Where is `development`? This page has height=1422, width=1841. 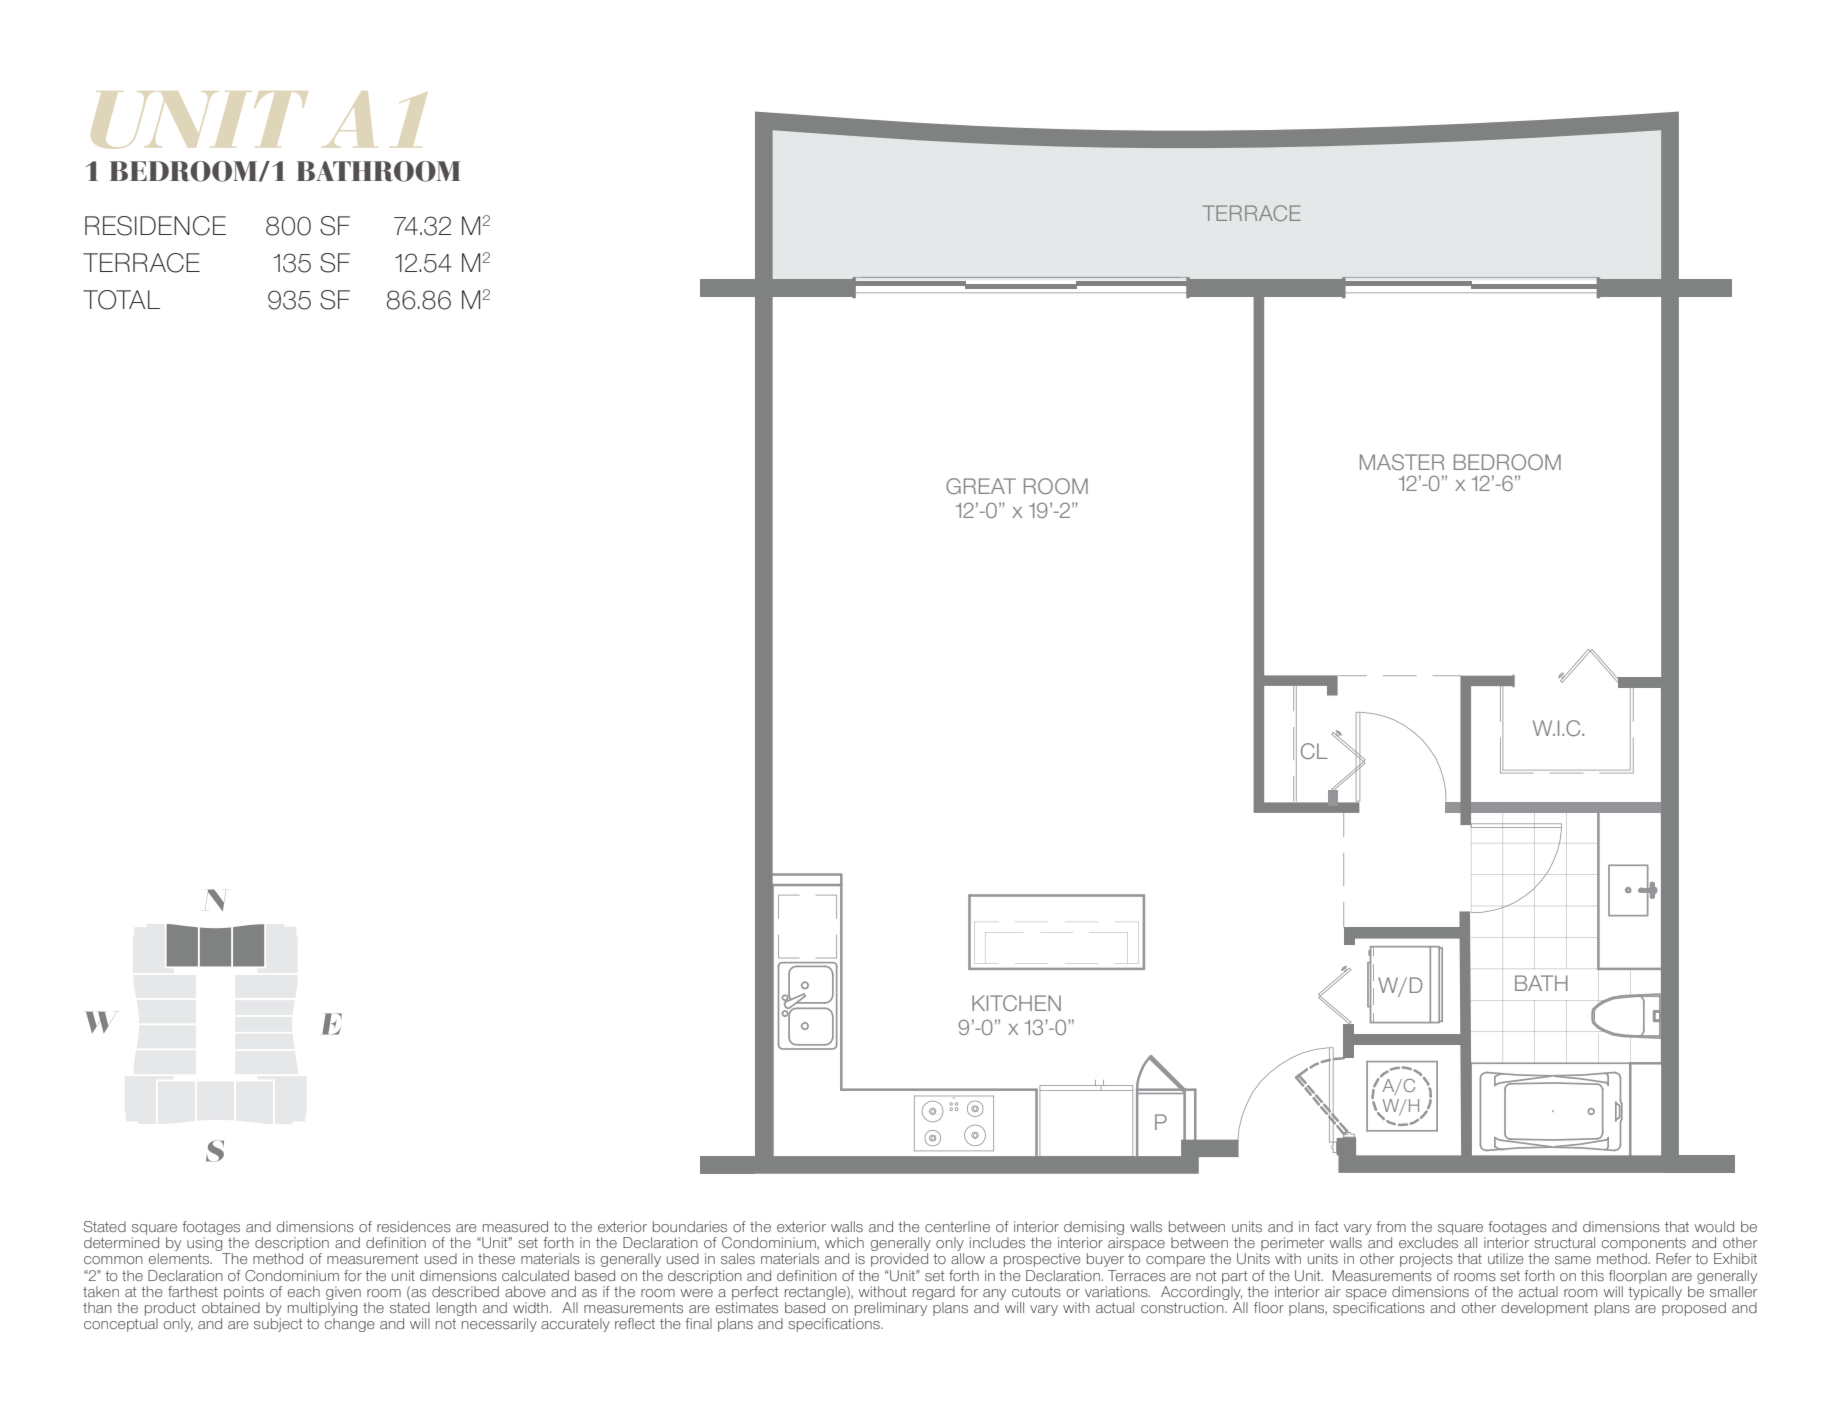 development is located at coordinates (1544, 1309).
